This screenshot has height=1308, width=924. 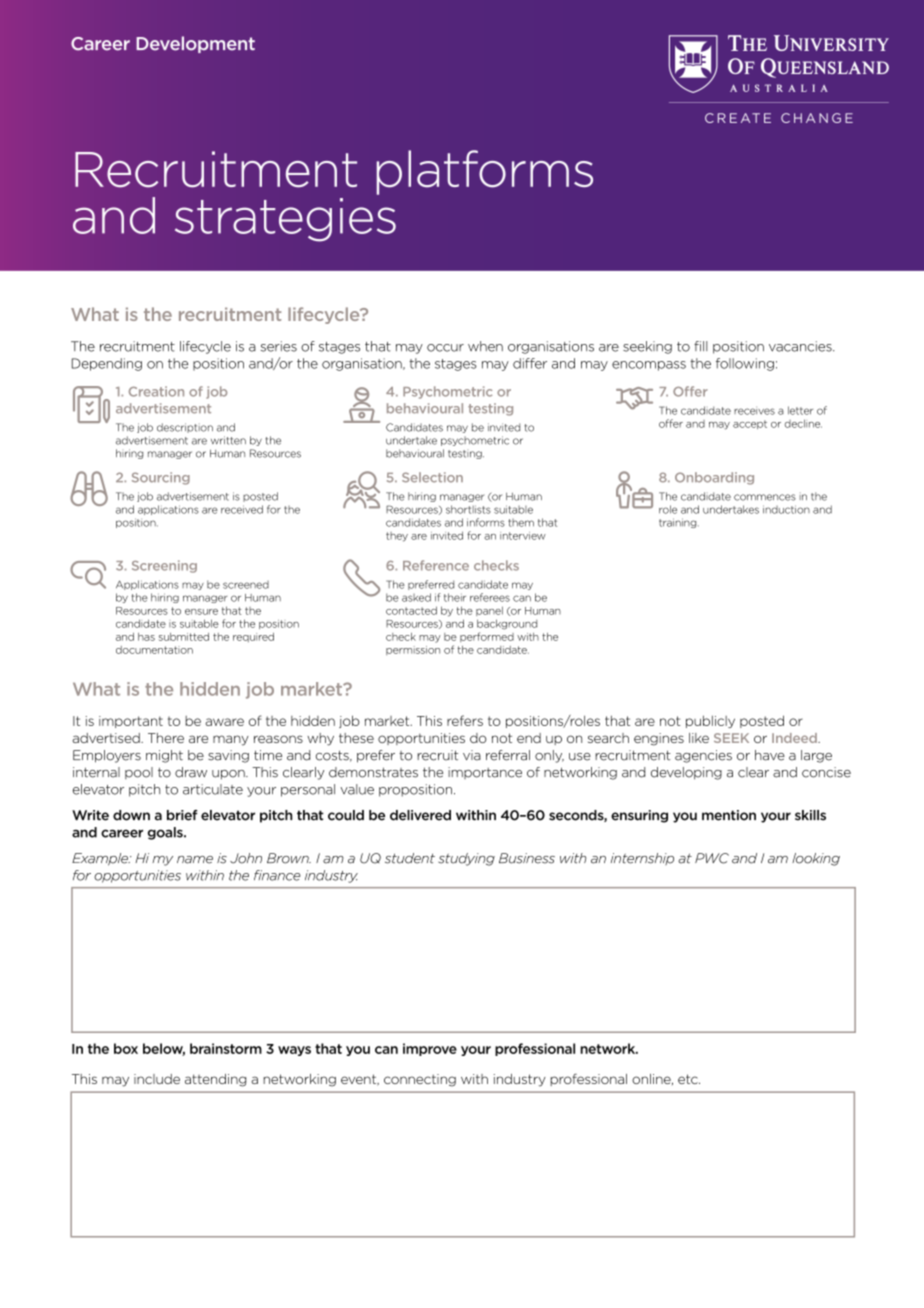 What do you see at coordinates (226, 1048) in the screenshot?
I see `brainstorm` at bounding box center [226, 1048].
